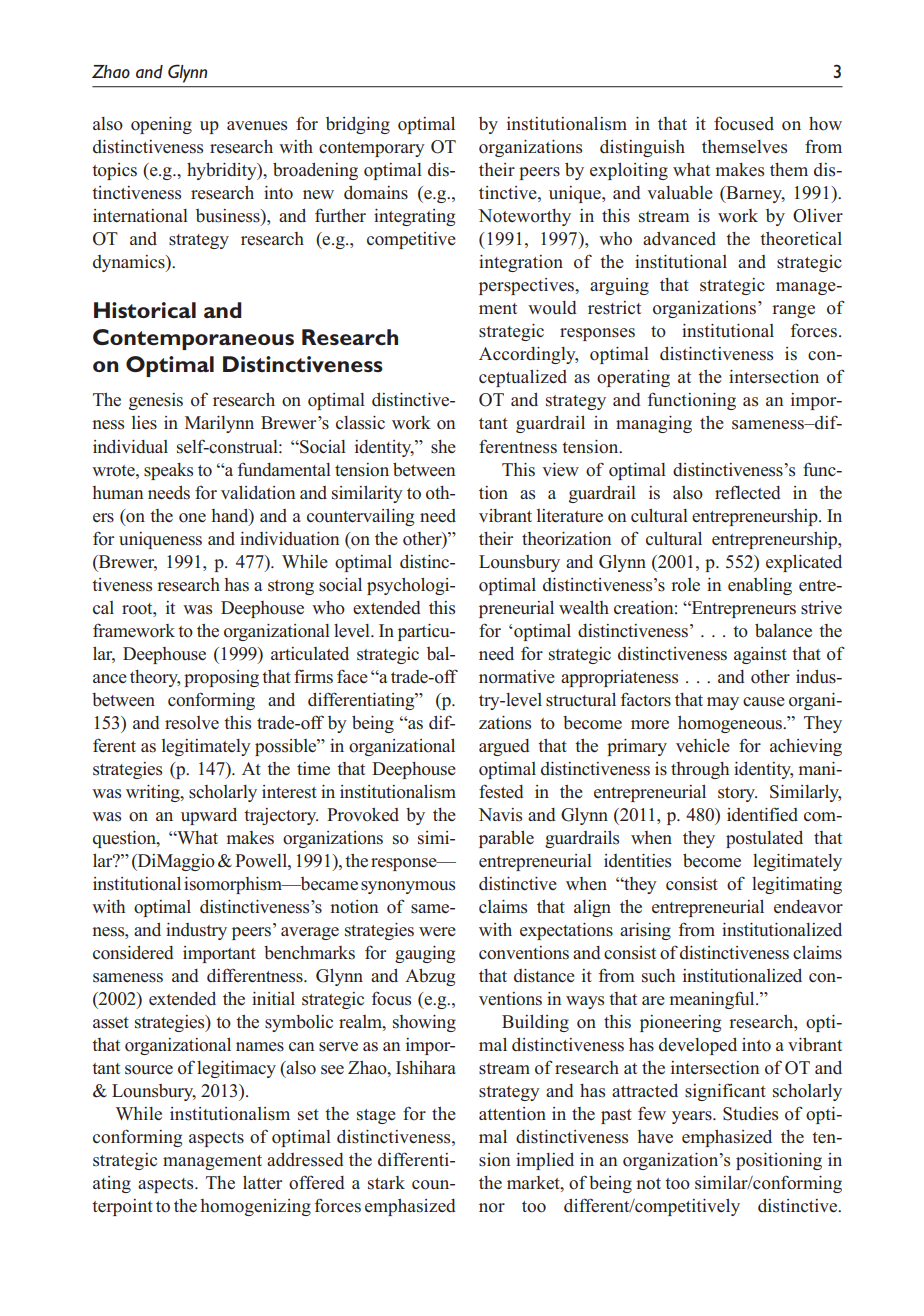 This page has height=1316, width=924. Describe the element at coordinates (372, 149) in the page. I see `contemporary` at that location.
